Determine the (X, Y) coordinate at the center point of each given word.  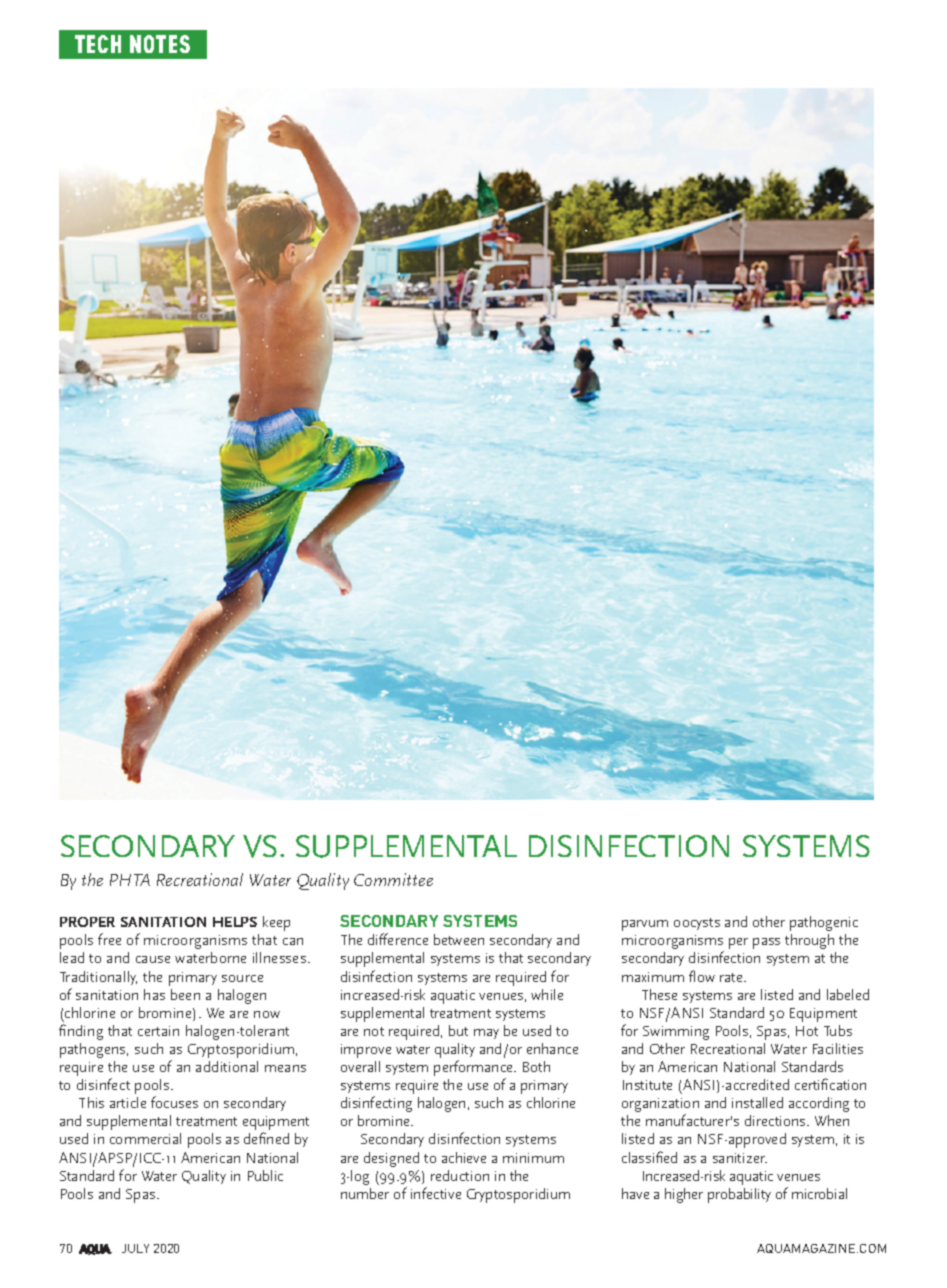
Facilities (838, 1048)
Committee (393, 879)
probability (739, 1195)
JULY (135, 1248)
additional (227, 1066)
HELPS (235, 922)
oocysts (697, 924)
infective (436, 1193)
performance (475, 1069)
